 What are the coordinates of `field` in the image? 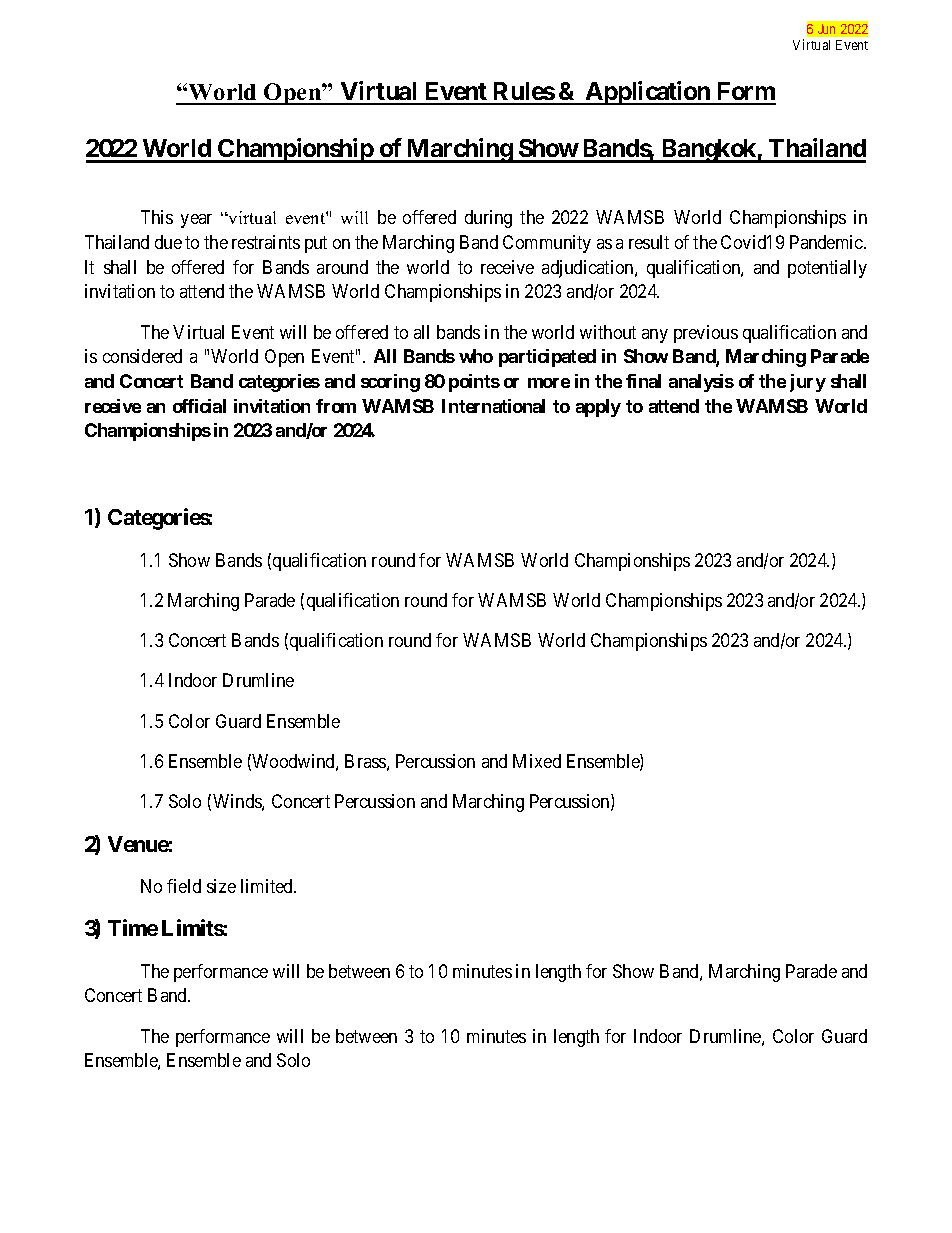 It's located at (184, 886).
